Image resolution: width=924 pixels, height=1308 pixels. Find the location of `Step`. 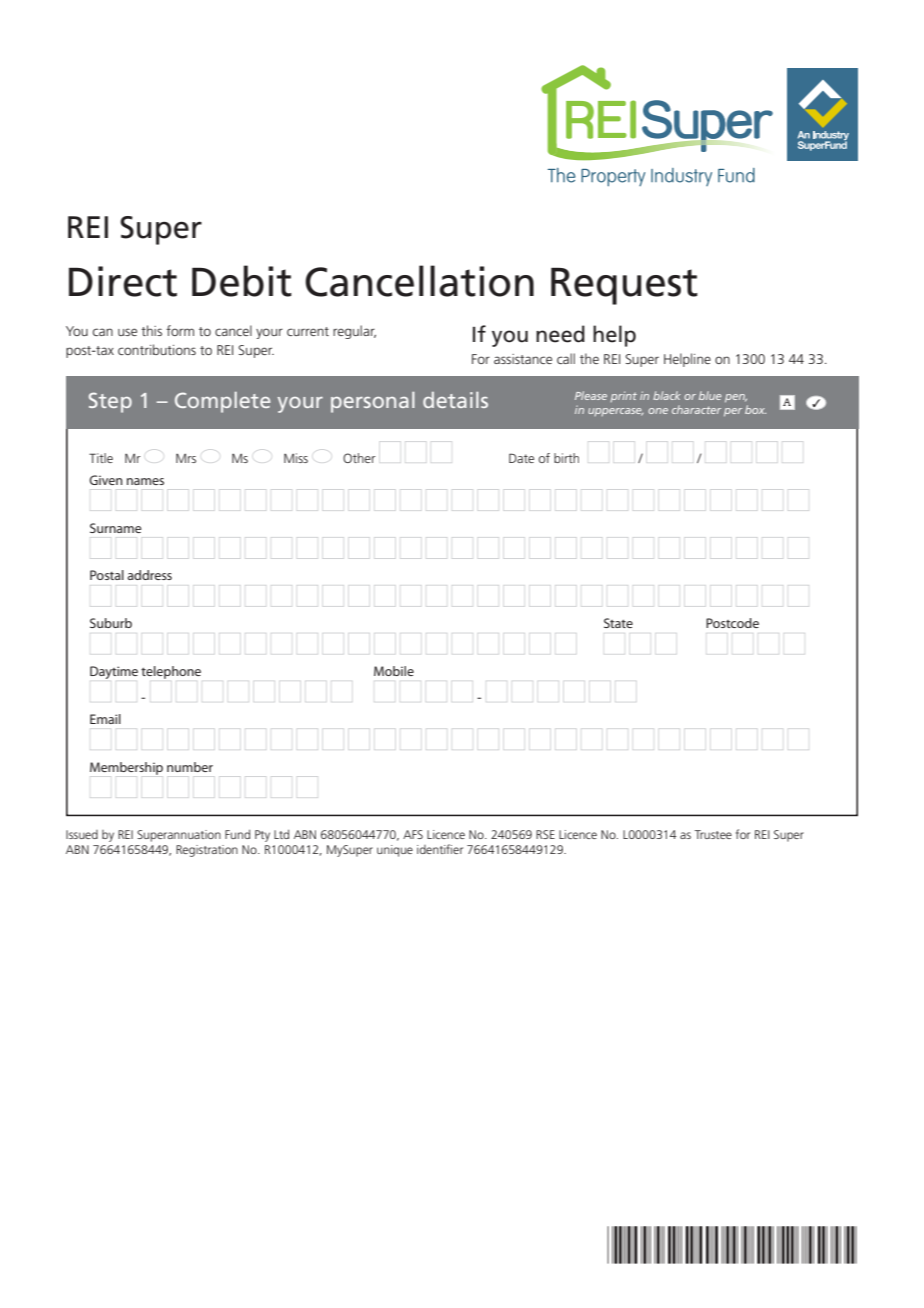

Step is located at coordinates (110, 402).
